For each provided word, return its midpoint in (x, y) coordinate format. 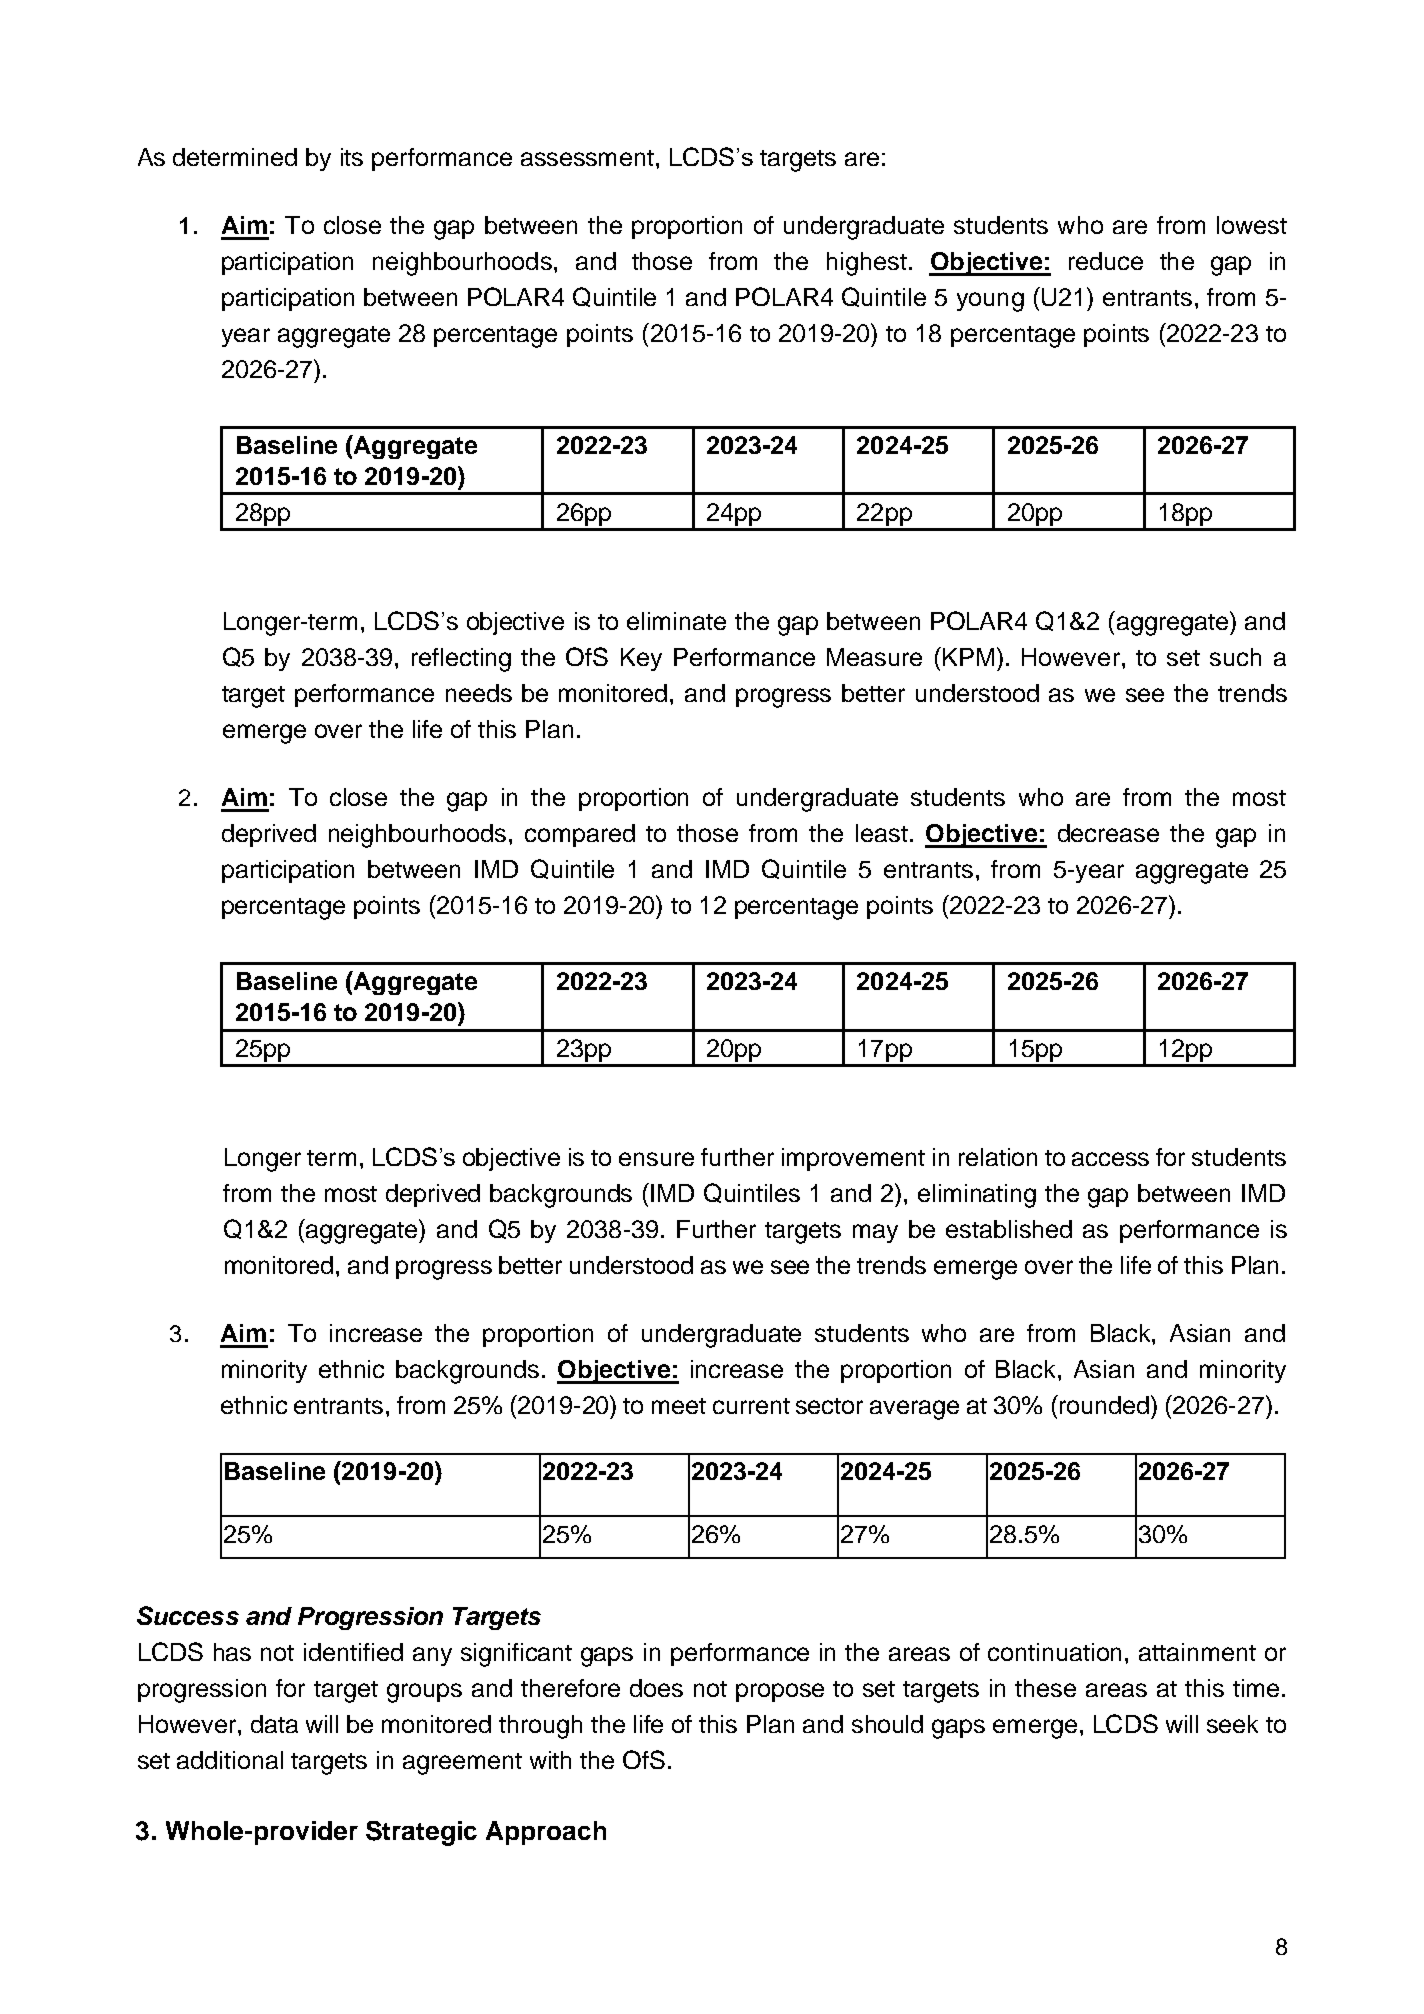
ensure (656, 1159)
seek (1232, 1724)
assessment (587, 158)
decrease (1108, 833)
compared (580, 835)
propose (780, 1692)
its (352, 157)
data (274, 1724)
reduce (1106, 261)
